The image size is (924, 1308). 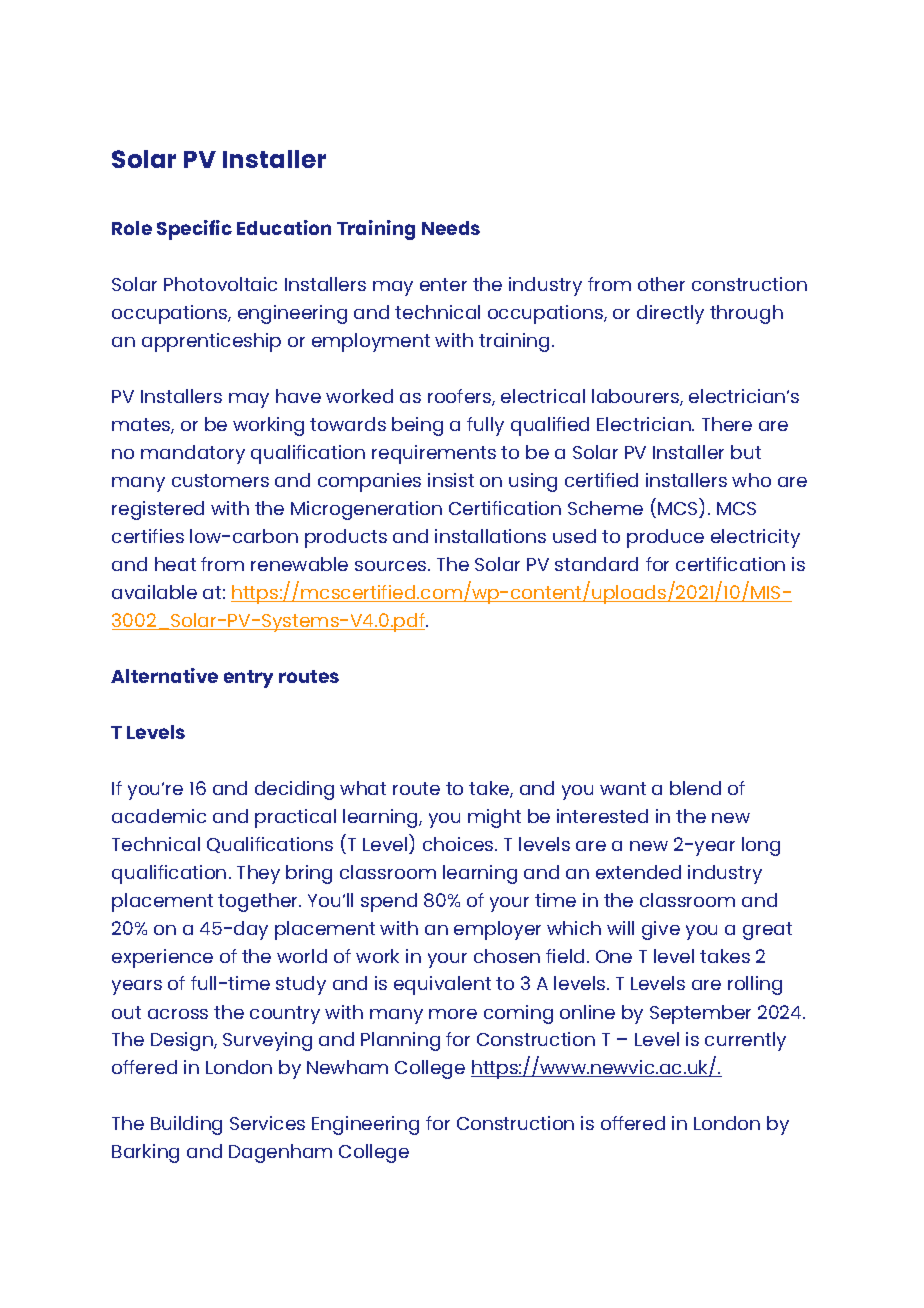 I want to click on Specific, so click(x=194, y=230).
